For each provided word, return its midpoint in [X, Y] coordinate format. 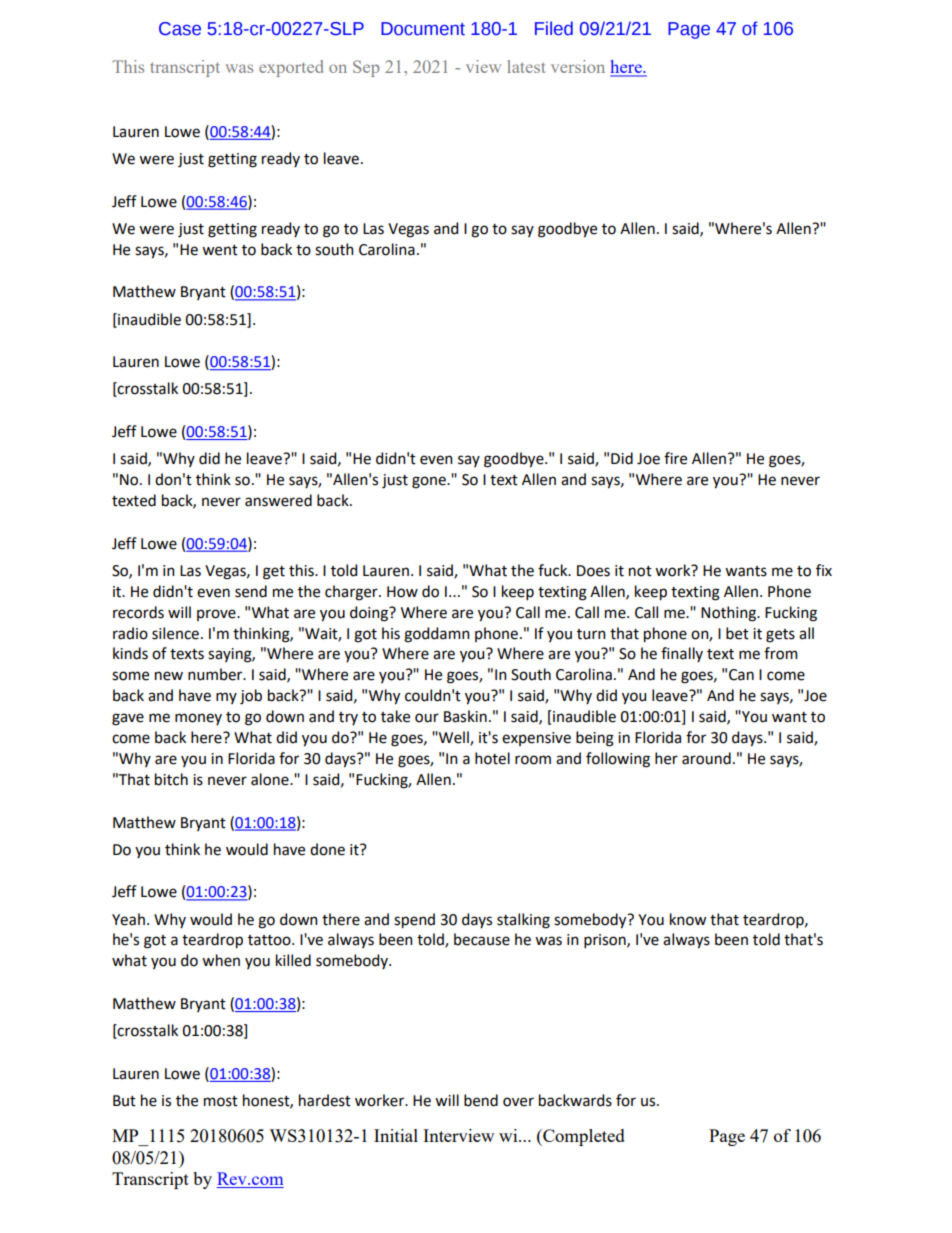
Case [180, 29]
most [221, 1101]
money [198, 719]
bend [481, 1100]
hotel [492, 758]
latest [526, 66]
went [220, 250]
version [578, 66]
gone [430, 482]
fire [675, 458]
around [706, 758]
